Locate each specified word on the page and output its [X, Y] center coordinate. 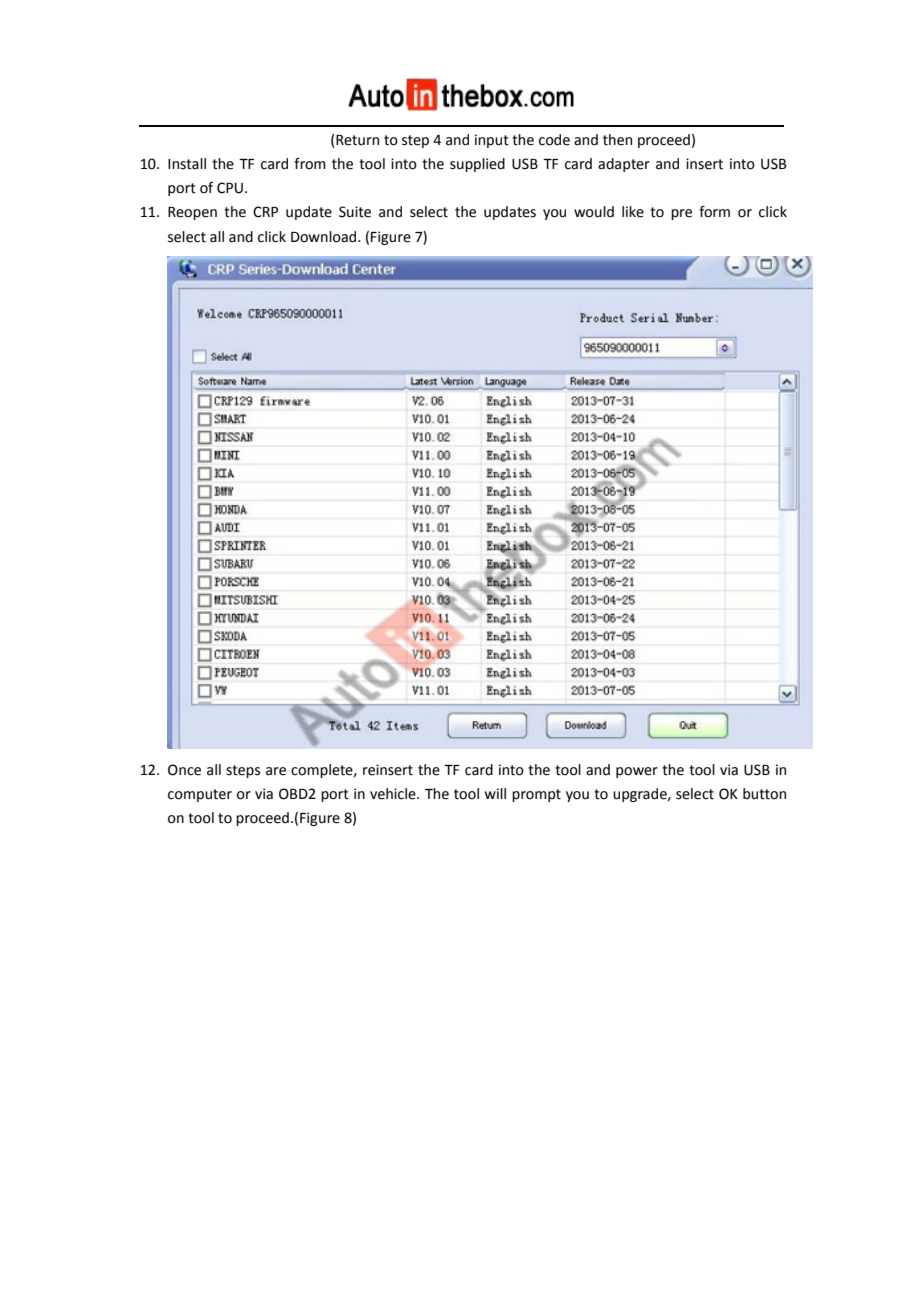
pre [681, 214]
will [495, 793]
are [276, 771]
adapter [624, 165]
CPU [230, 188]
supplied [477, 165]
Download [325, 237]
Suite [355, 212]
